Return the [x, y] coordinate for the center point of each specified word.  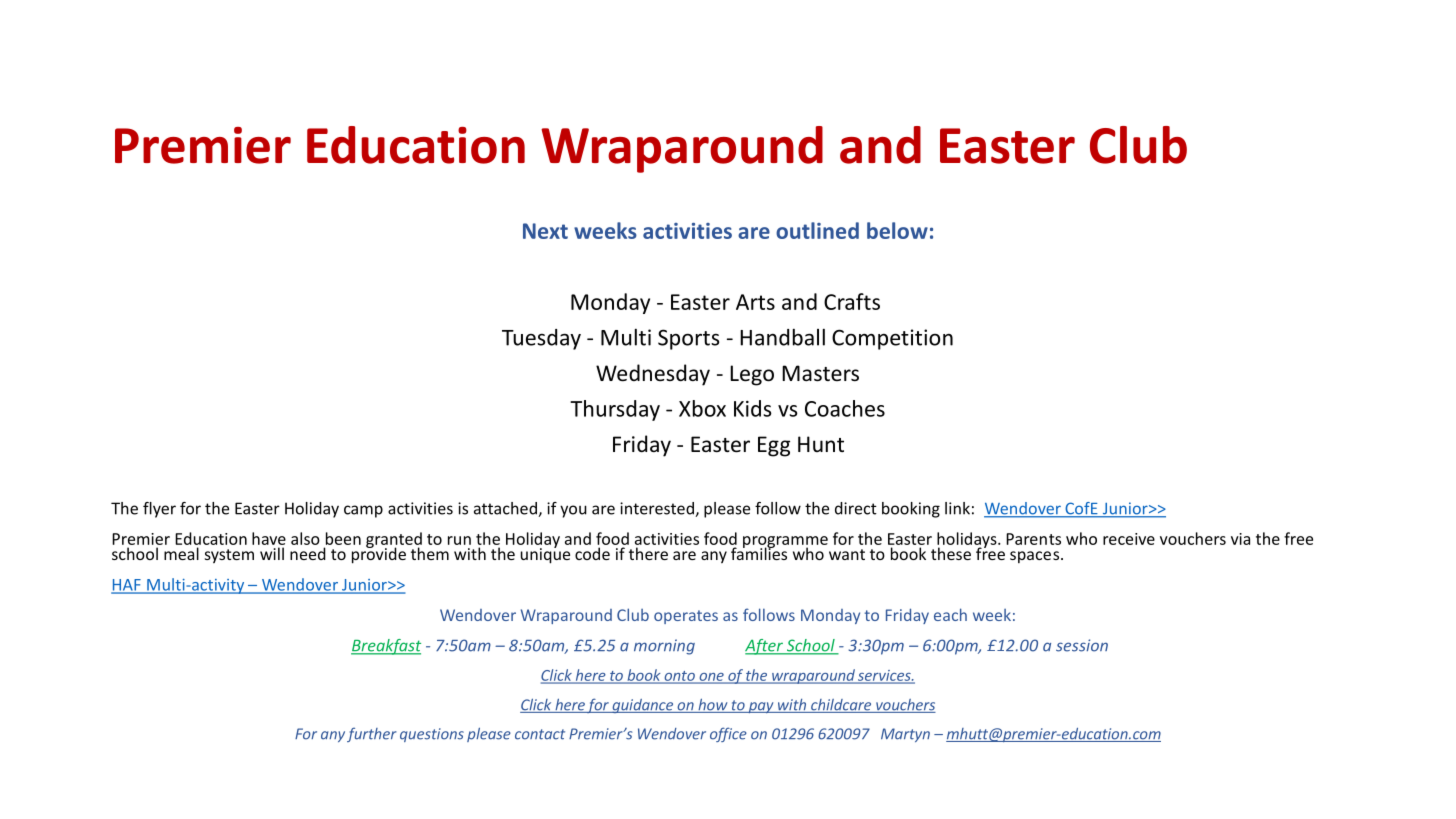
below [897, 230]
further [372, 734]
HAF [127, 586]
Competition [892, 339]
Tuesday [541, 339]
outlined [817, 230]
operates [686, 617]
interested [658, 509]
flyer [159, 510]
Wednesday [653, 375]
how [713, 706]
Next [545, 231]
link [957, 508]
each [950, 614]
